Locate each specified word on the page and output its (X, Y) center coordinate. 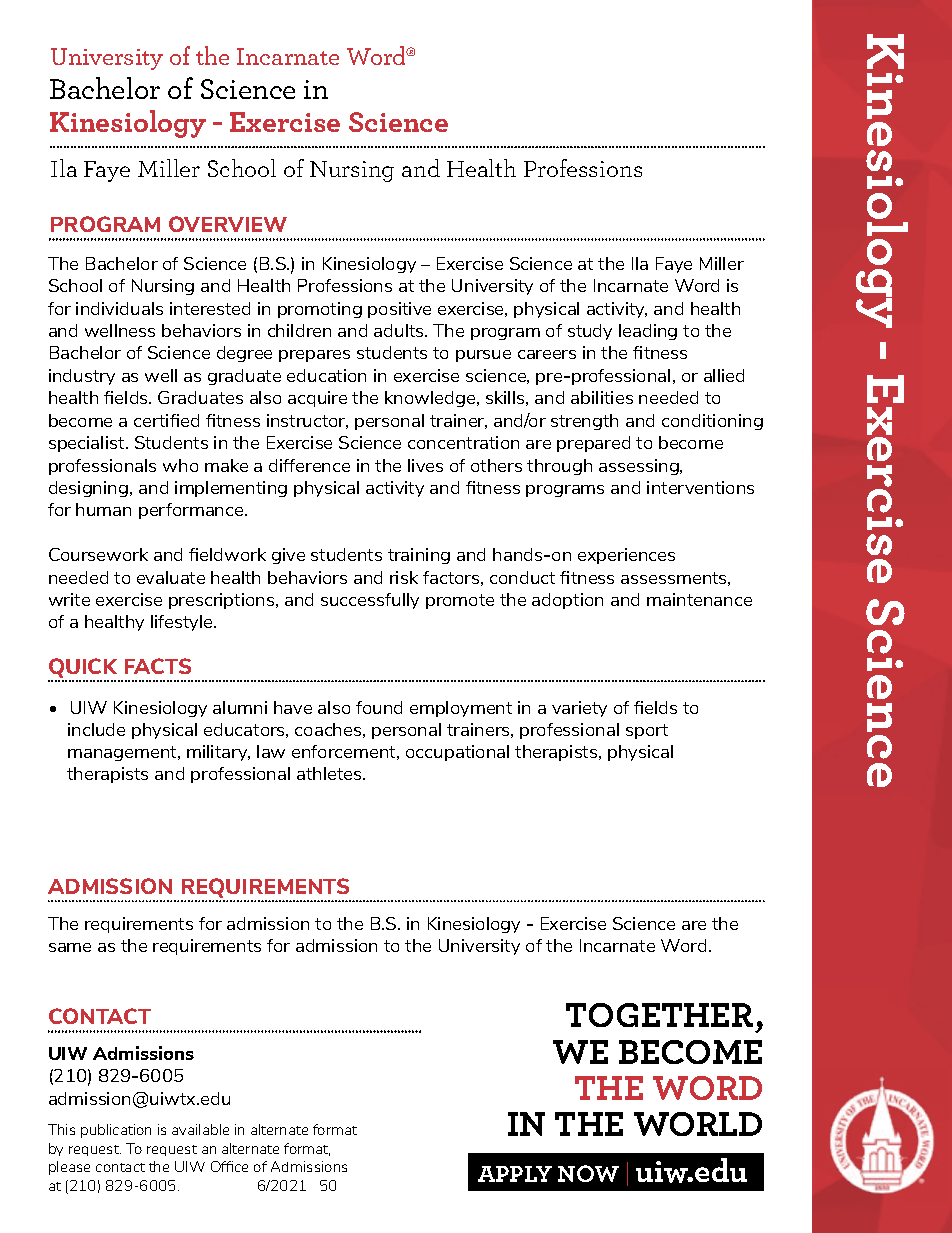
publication (116, 1131)
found (379, 707)
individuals (119, 308)
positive (399, 310)
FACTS (158, 666)
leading (648, 332)
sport (647, 731)
